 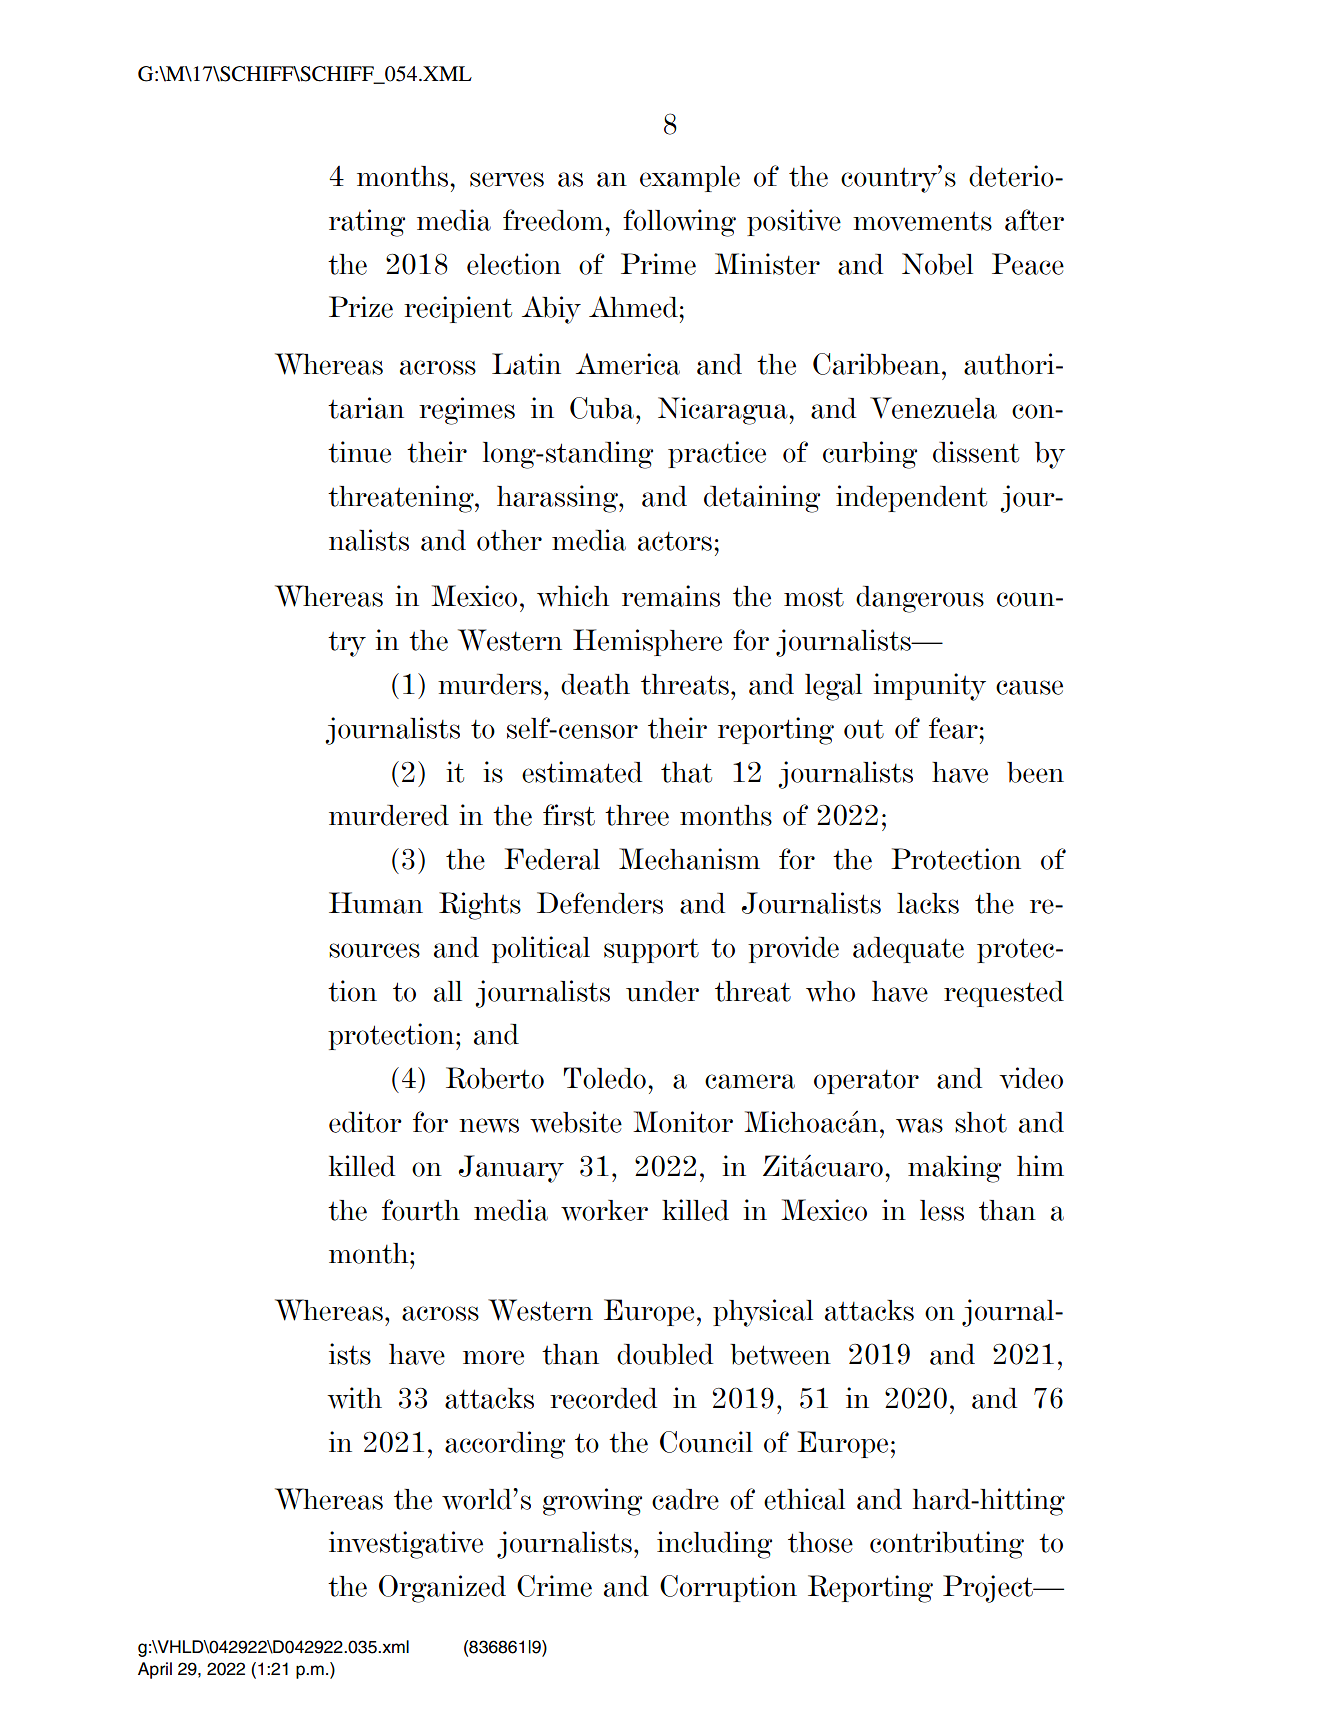 I want to click on April, so click(x=155, y=1670).
